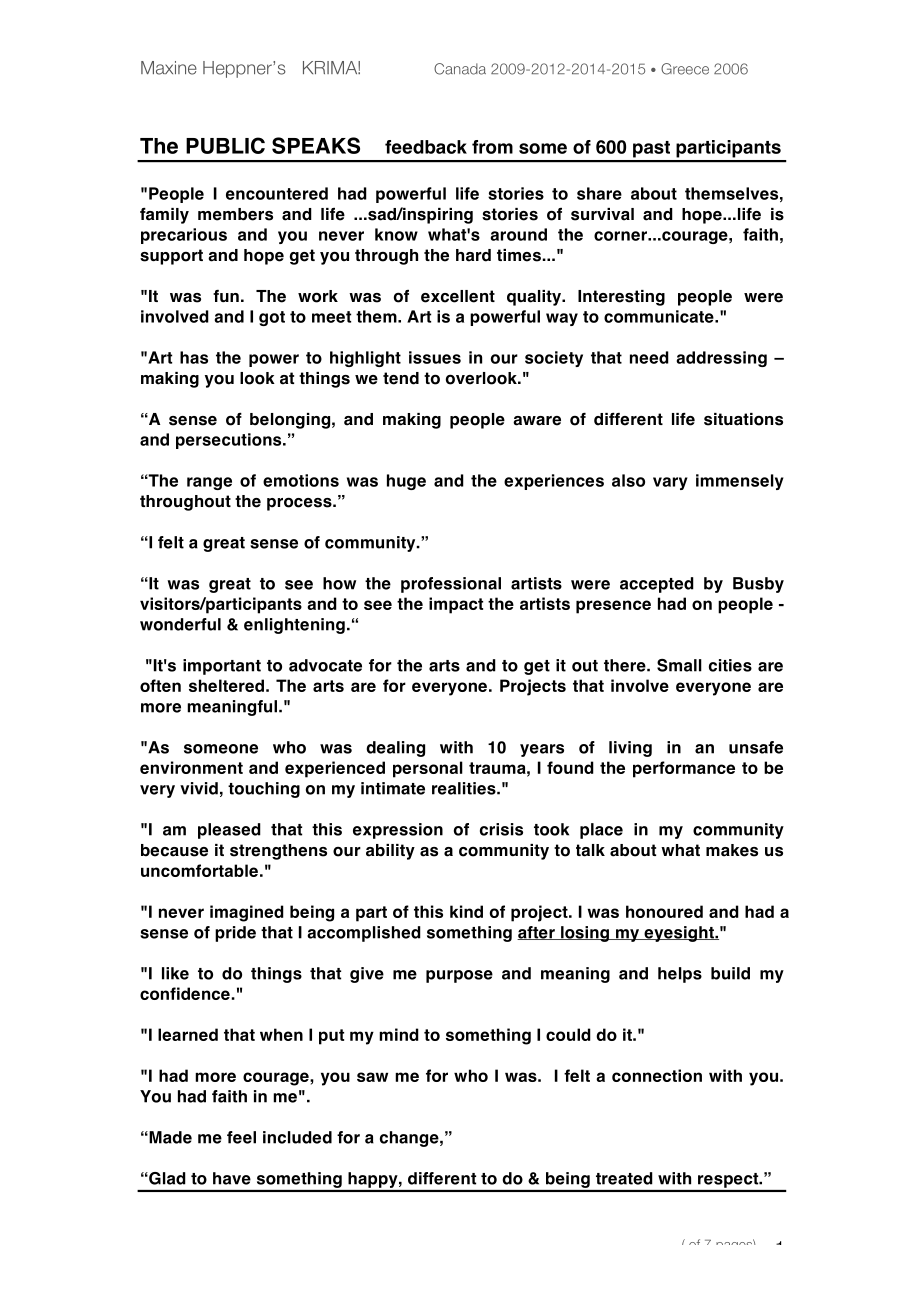 The image size is (924, 1308). Describe the element at coordinates (372, 1077) in the image. I see `saw` at that location.
